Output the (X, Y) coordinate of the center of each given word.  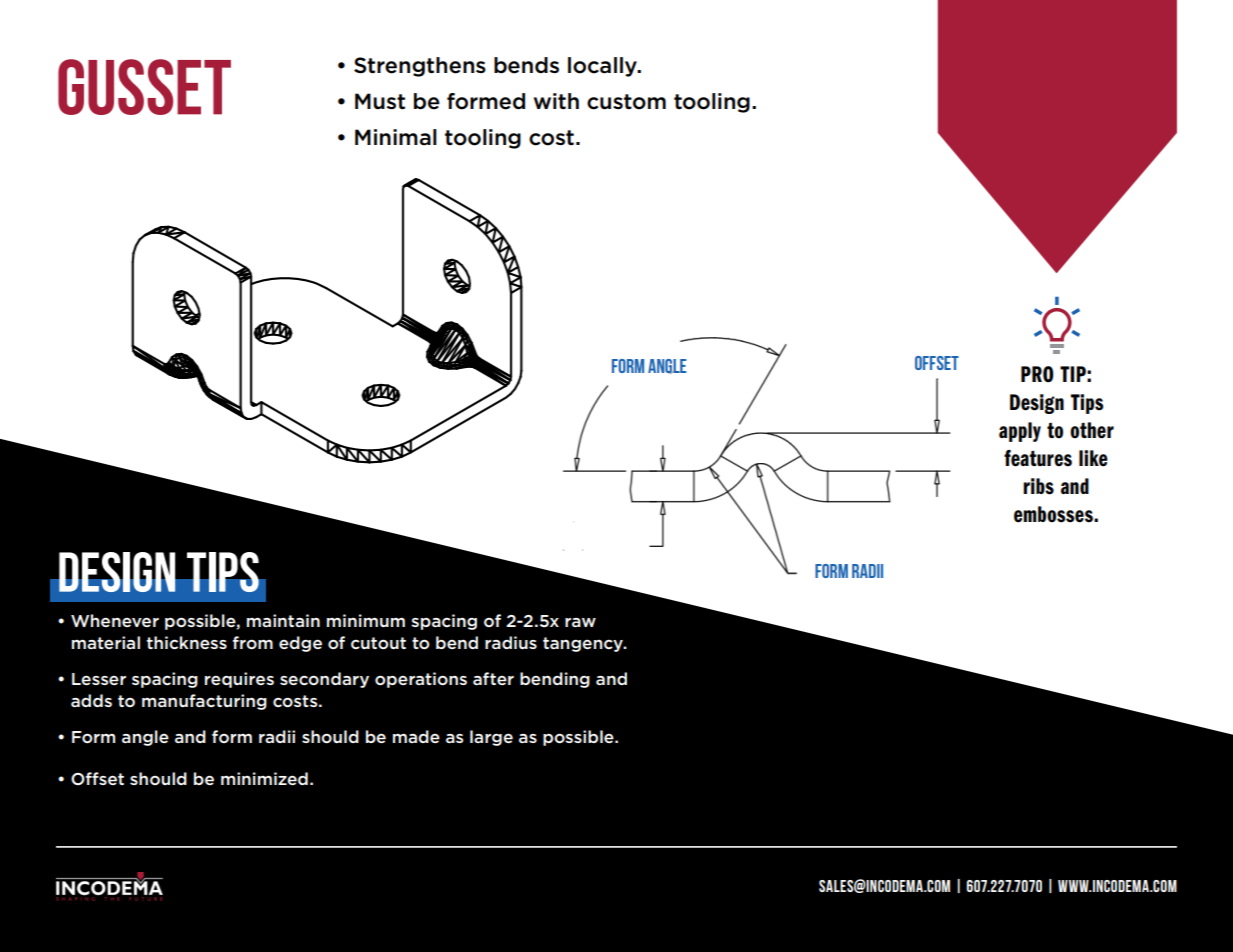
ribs (1038, 486)
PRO (1037, 374)
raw (580, 622)
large (491, 738)
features (1038, 458)
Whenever (115, 620)
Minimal (396, 137)
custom (626, 102)
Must (380, 101)
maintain (283, 620)
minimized (264, 778)
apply (1020, 432)
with (556, 101)
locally (603, 67)
